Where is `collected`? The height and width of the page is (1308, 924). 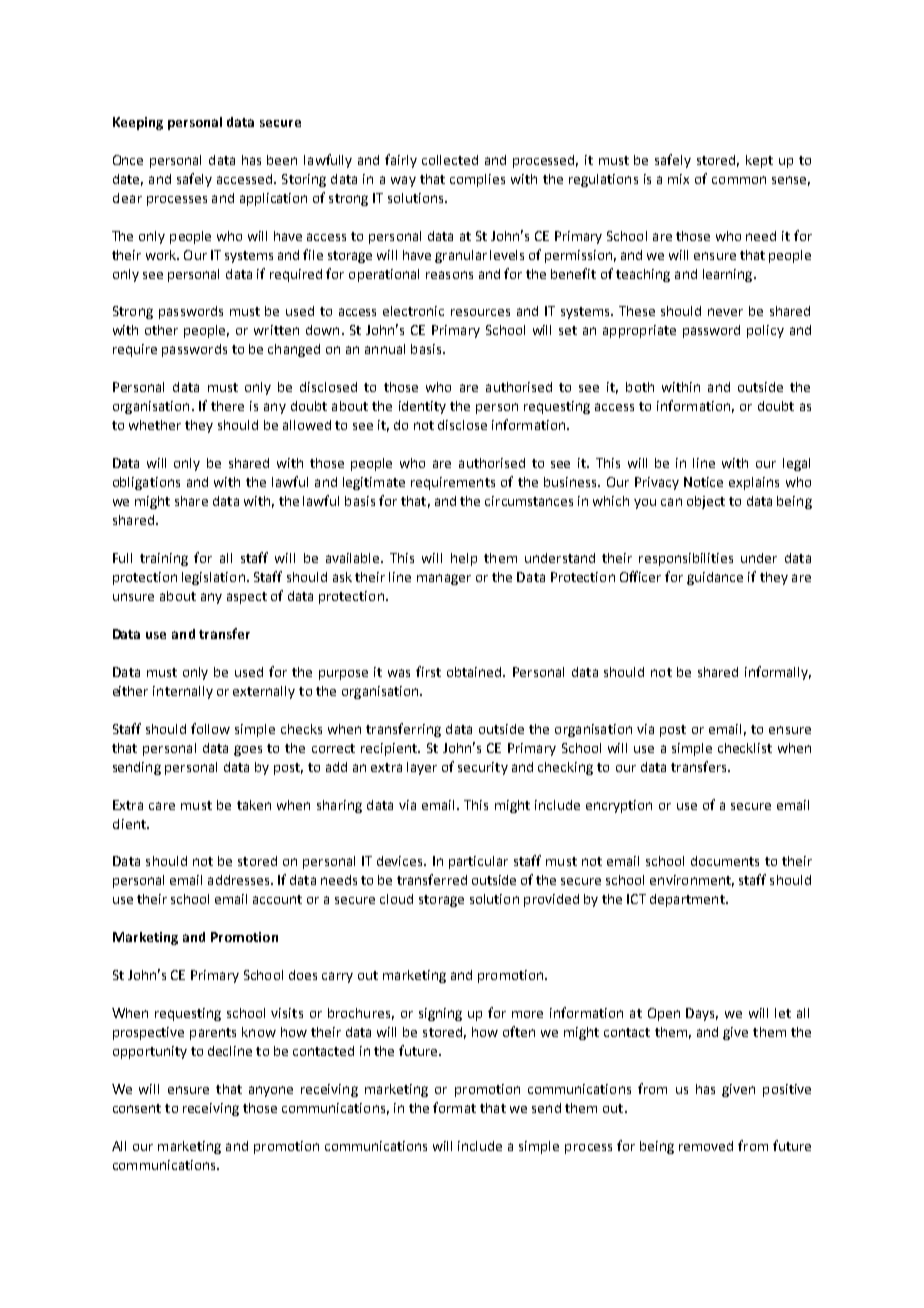 collected is located at coordinates (450, 160).
